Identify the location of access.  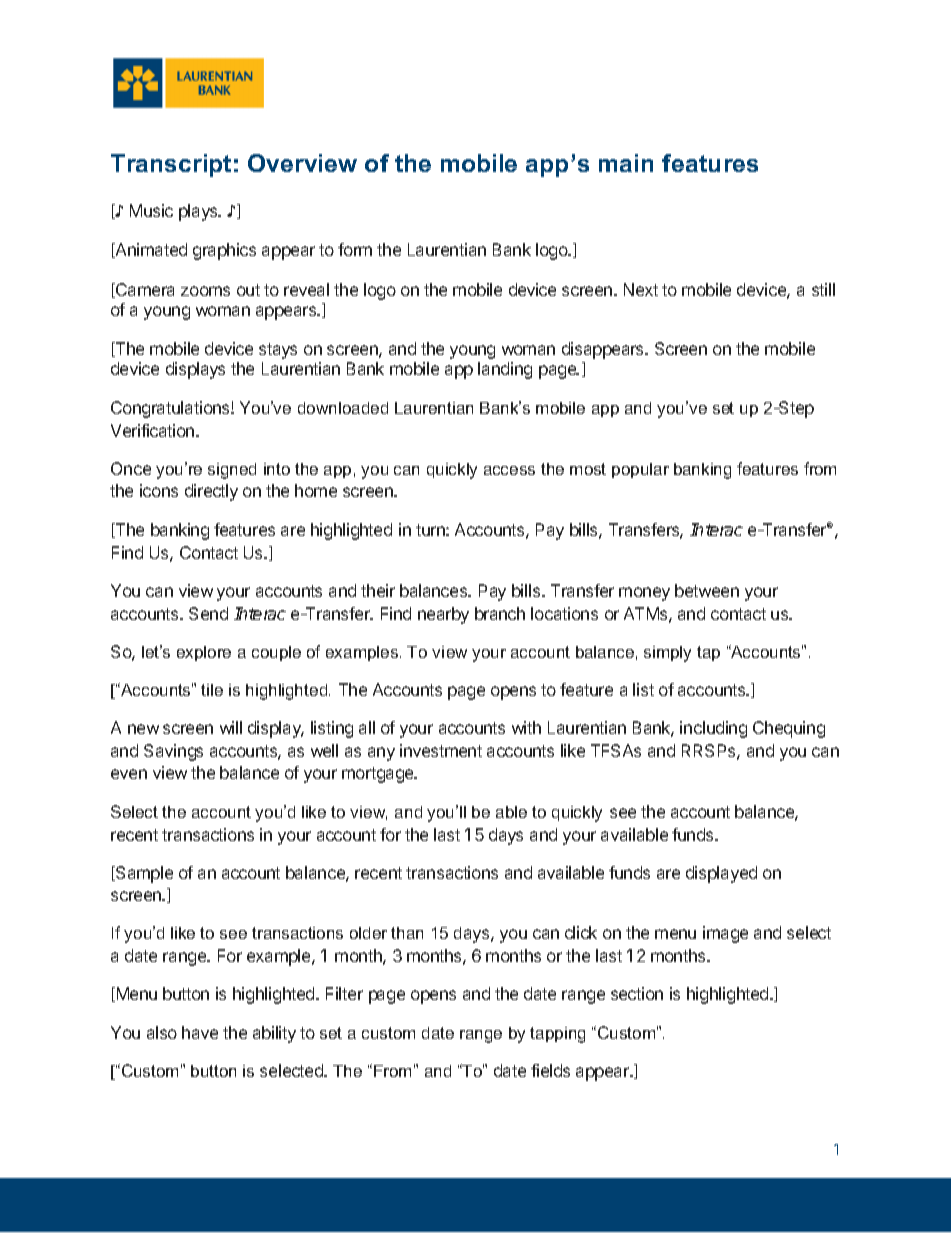
(509, 470).
